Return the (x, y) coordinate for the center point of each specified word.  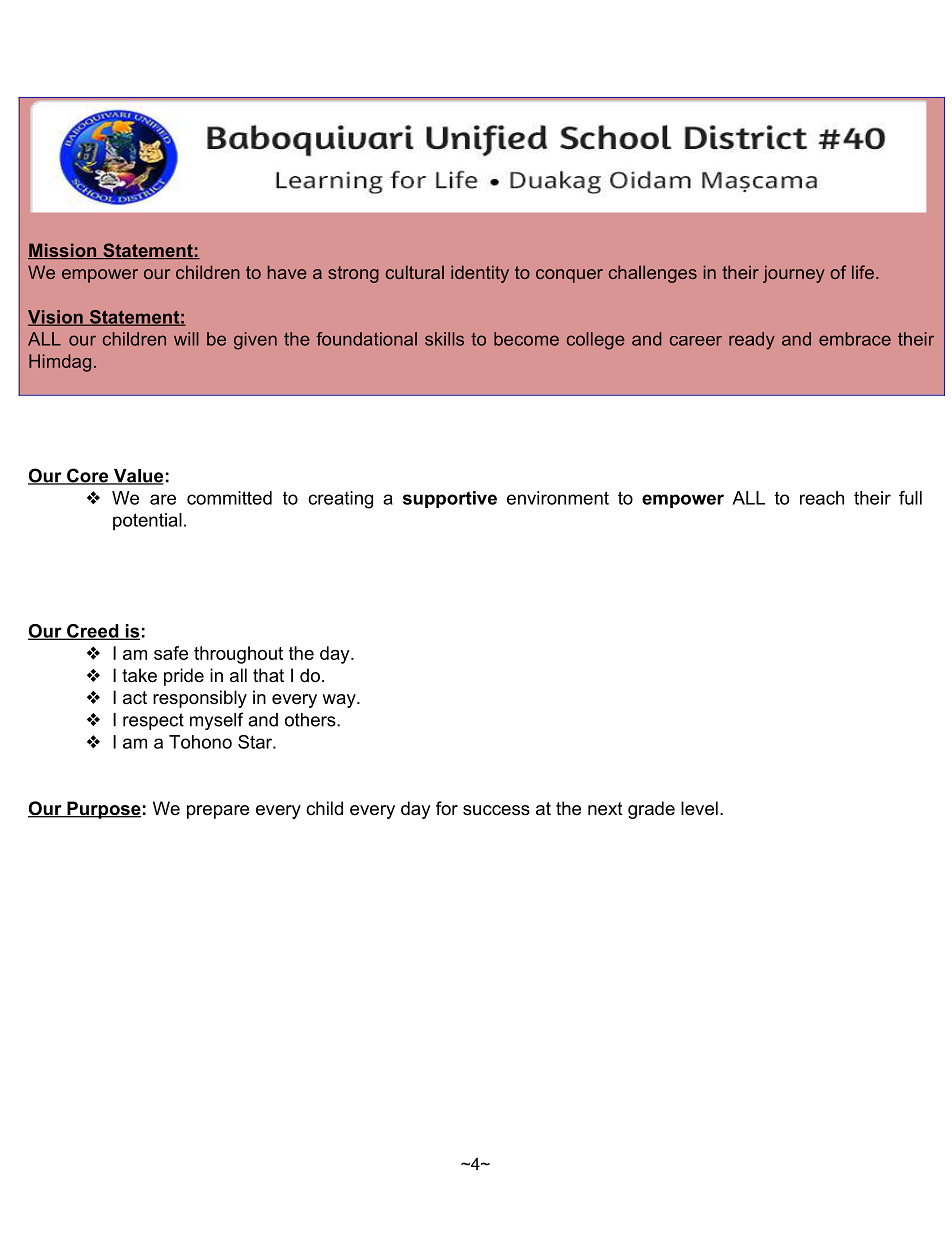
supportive (450, 499)
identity (480, 274)
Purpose (103, 810)
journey (794, 274)
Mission (63, 251)
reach (822, 498)
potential (147, 522)
